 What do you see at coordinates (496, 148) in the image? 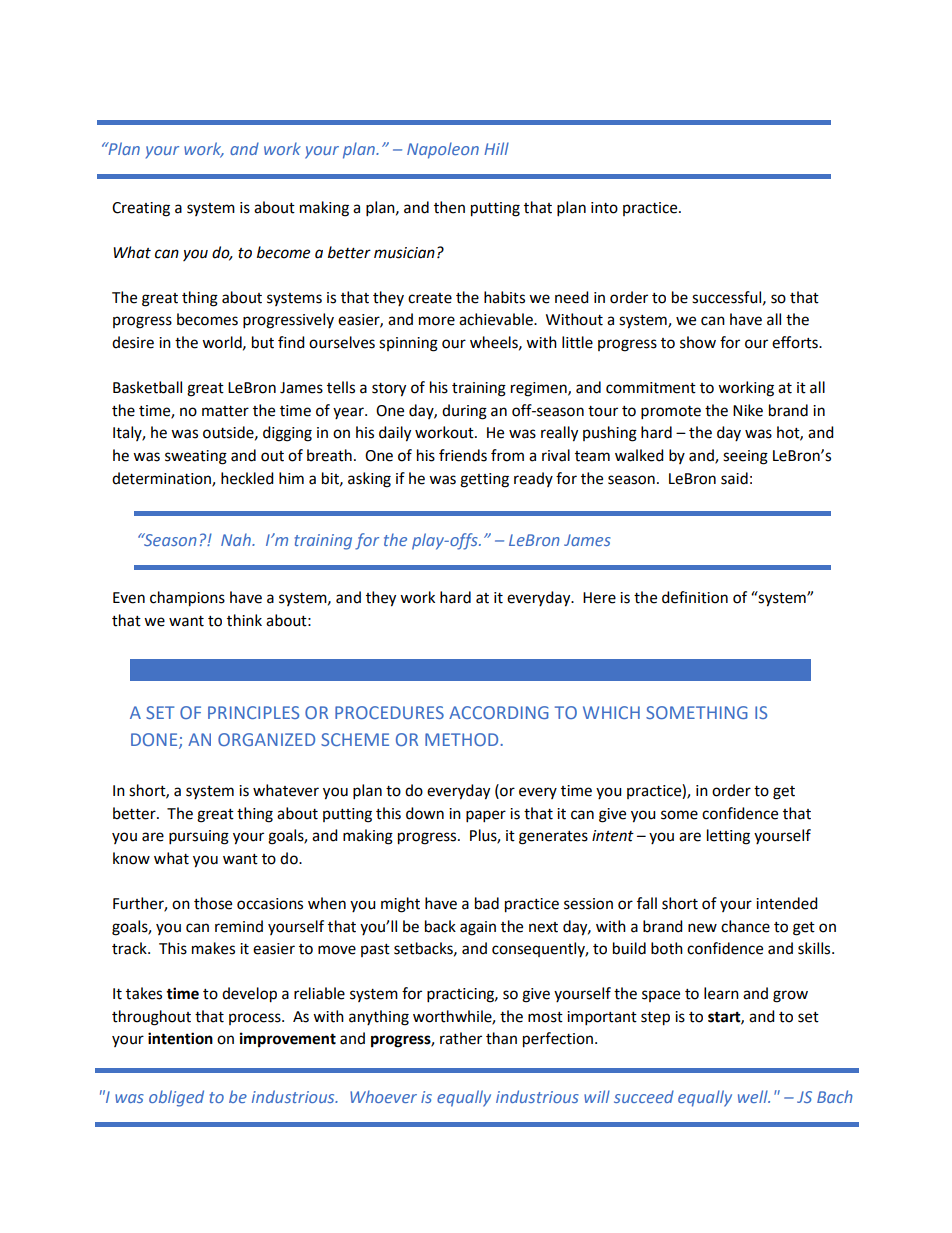
I see `Hill` at bounding box center [496, 148].
